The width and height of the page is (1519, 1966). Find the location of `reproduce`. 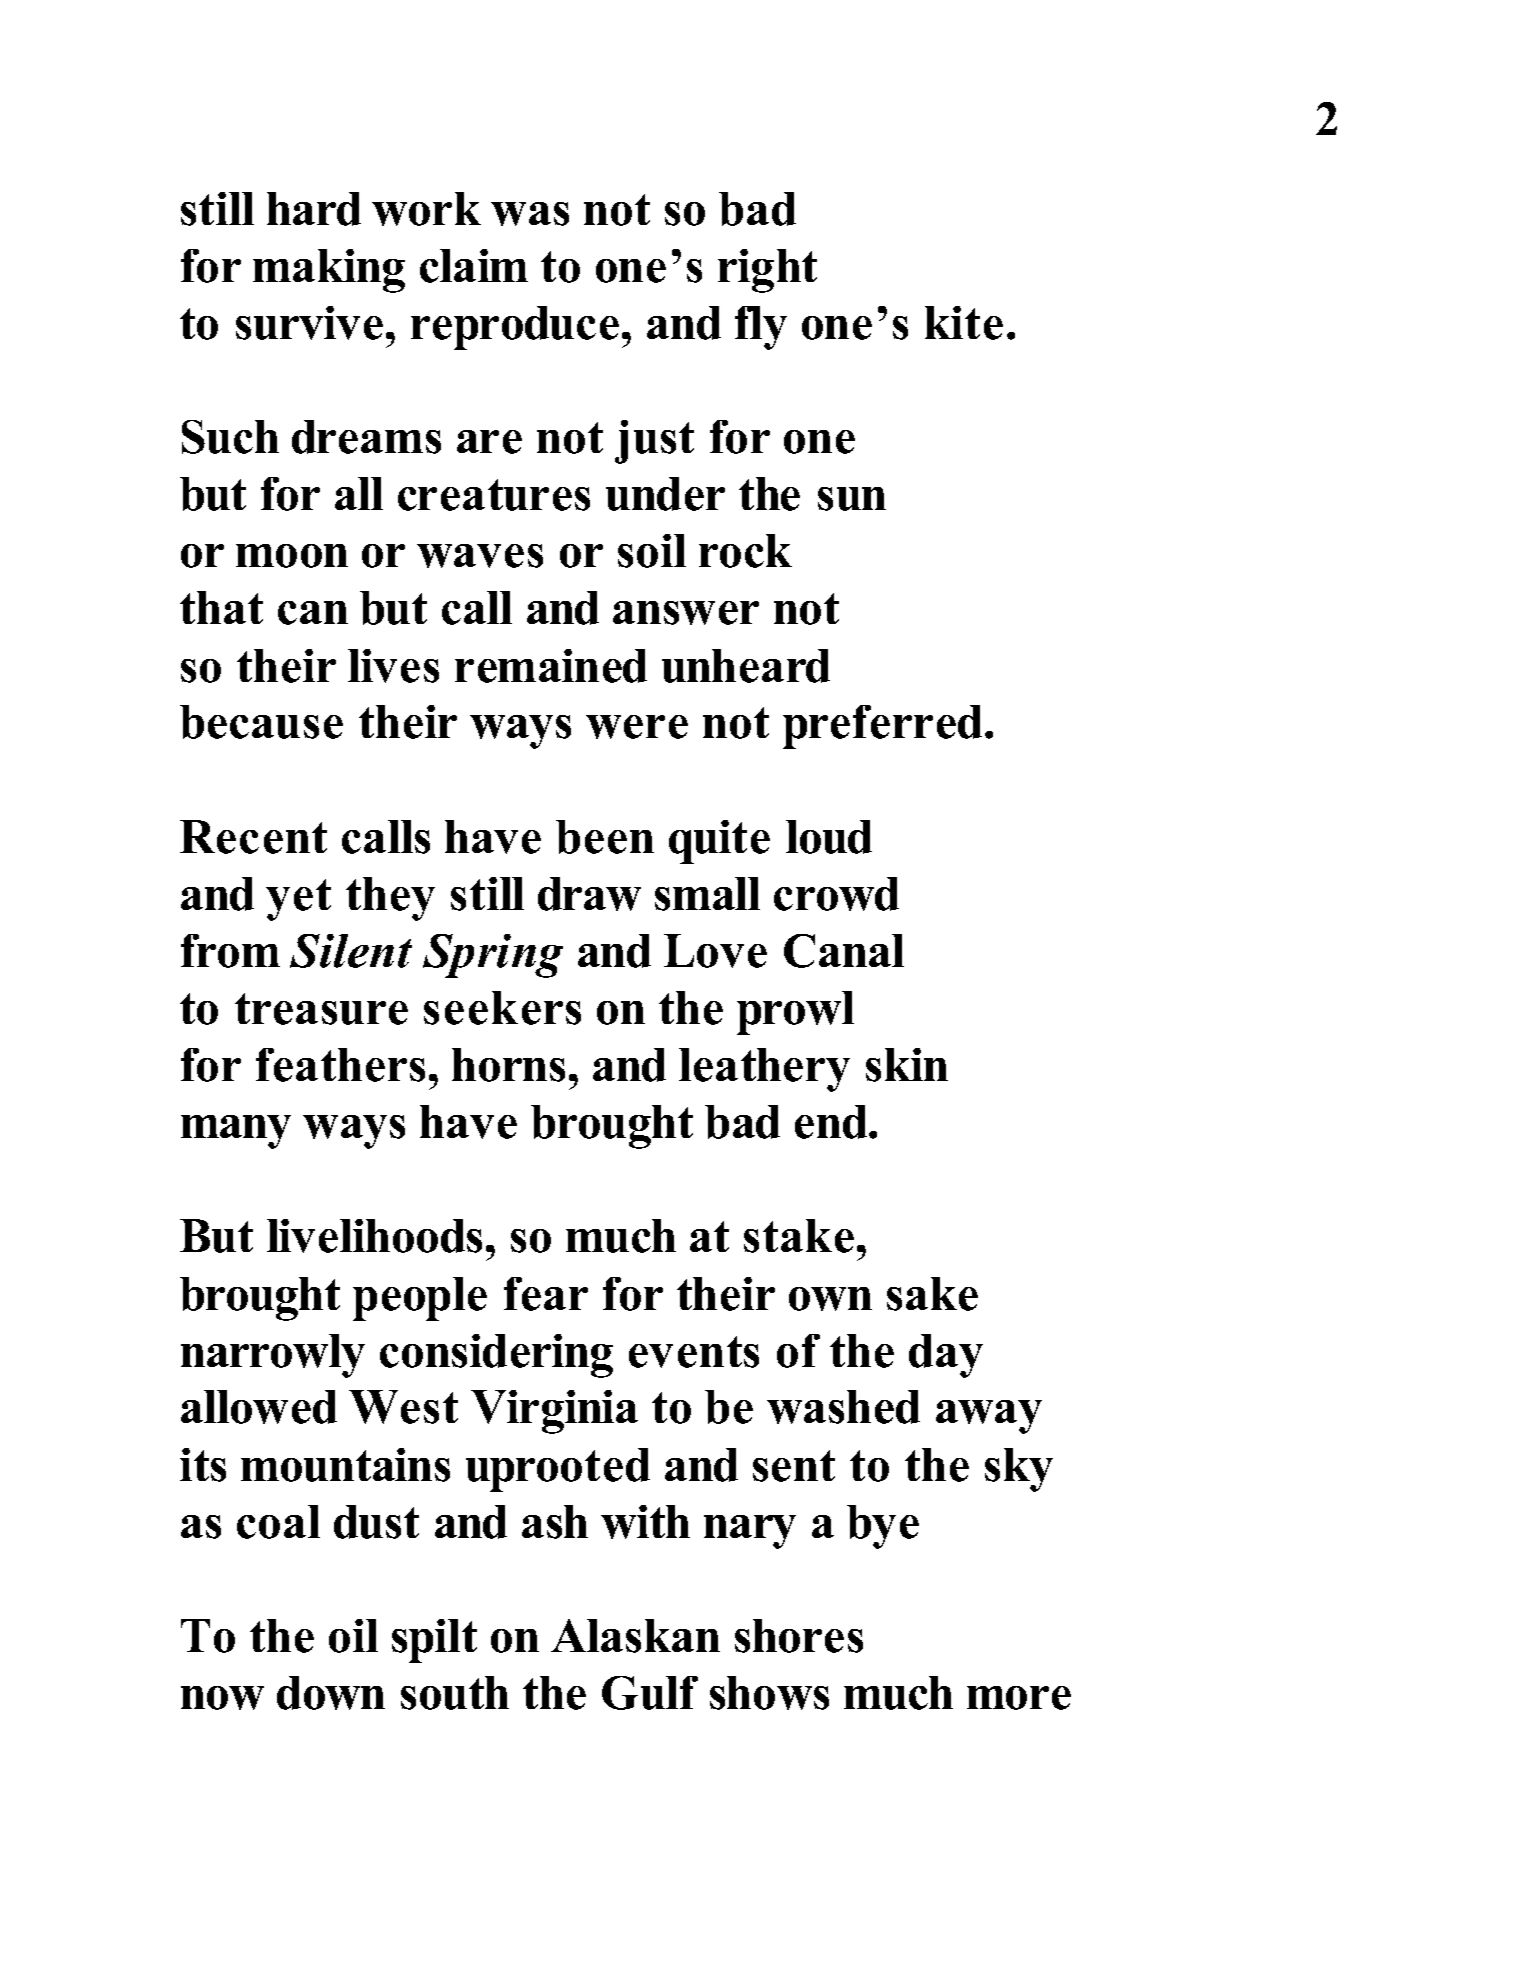

reproduce is located at coordinates (515, 328).
